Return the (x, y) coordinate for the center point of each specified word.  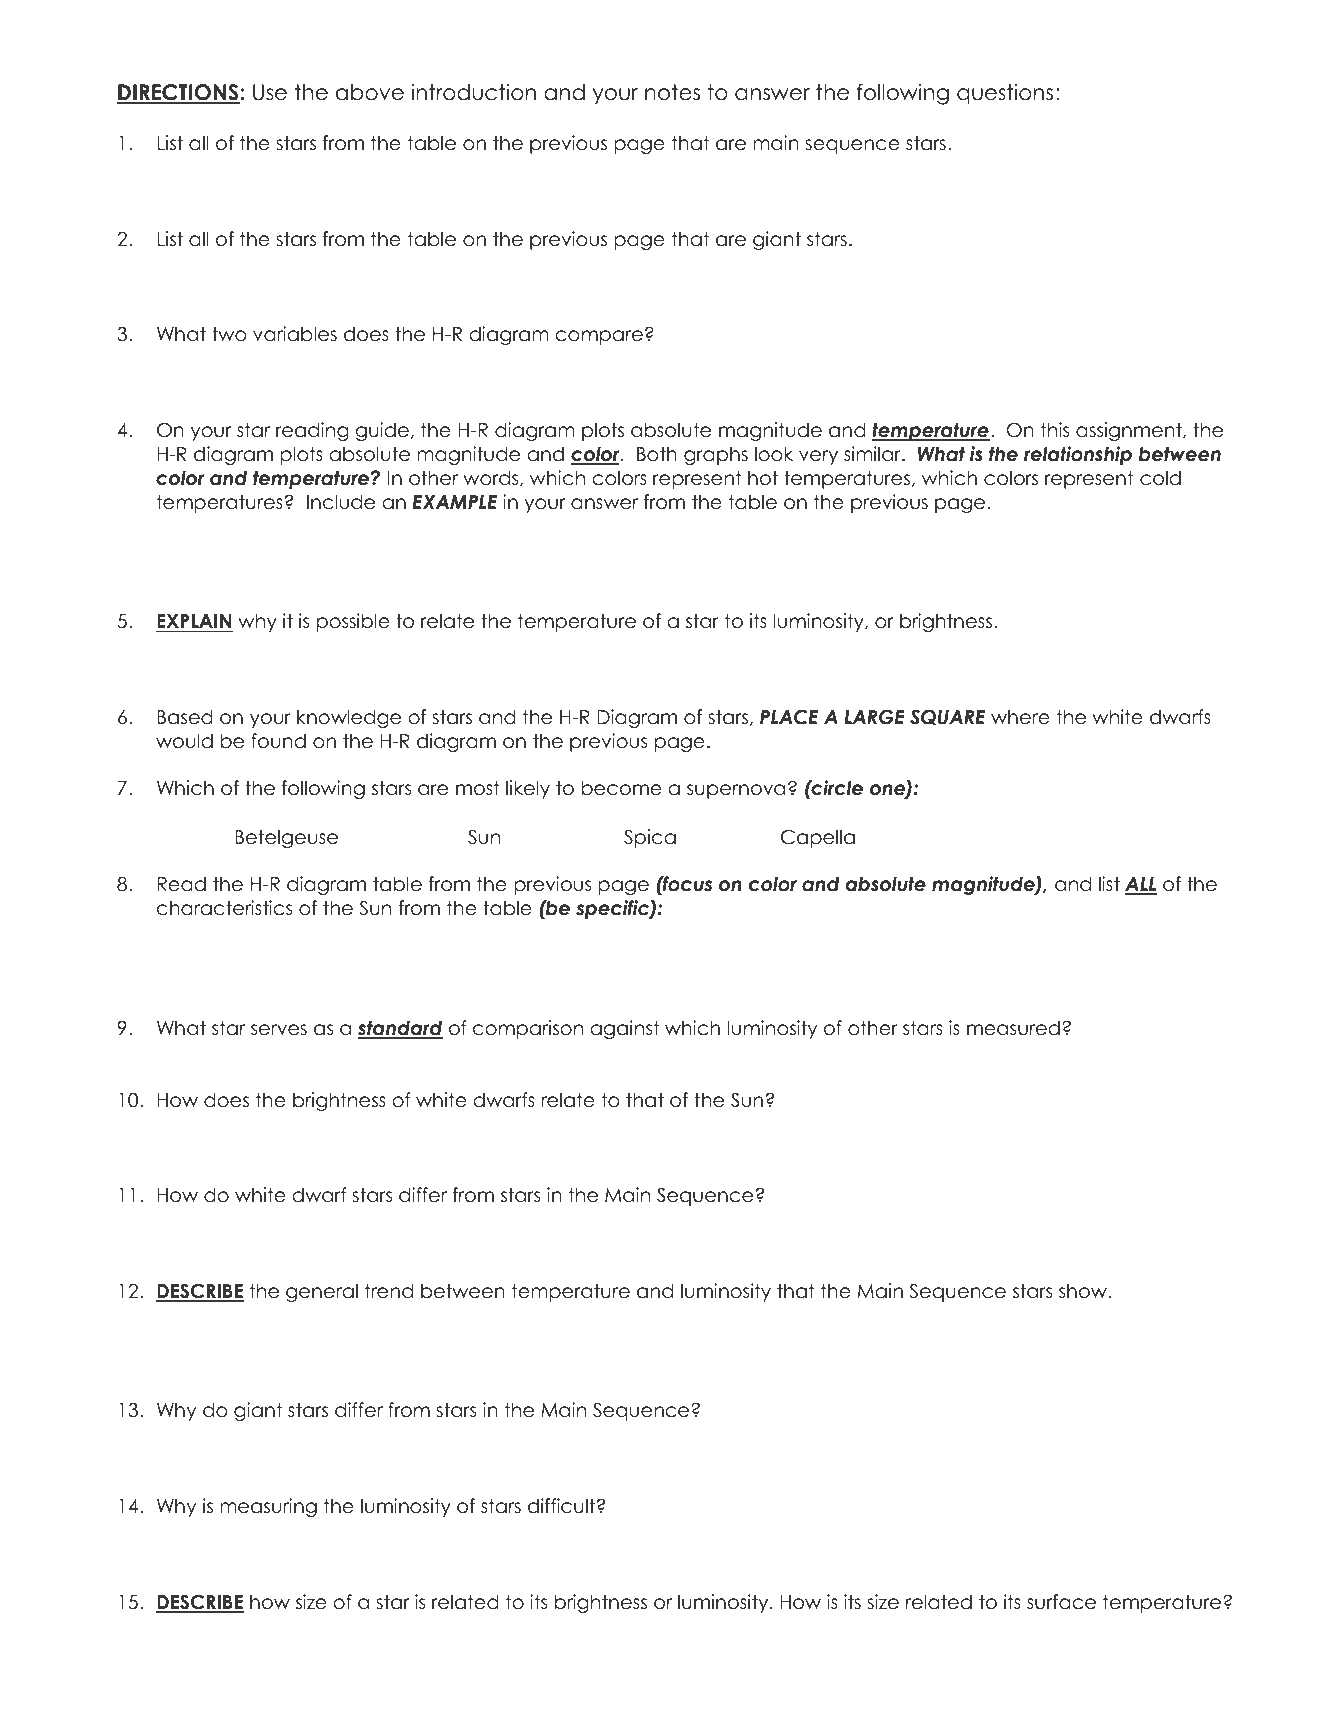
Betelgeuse (286, 838)
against (624, 1029)
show (1084, 1291)
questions (1005, 94)
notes (672, 92)
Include (341, 502)
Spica (650, 838)
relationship (1078, 455)
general (322, 1292)
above (370, 92)
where (1020, 717)
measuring (268, 1507)
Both (657, 454)
